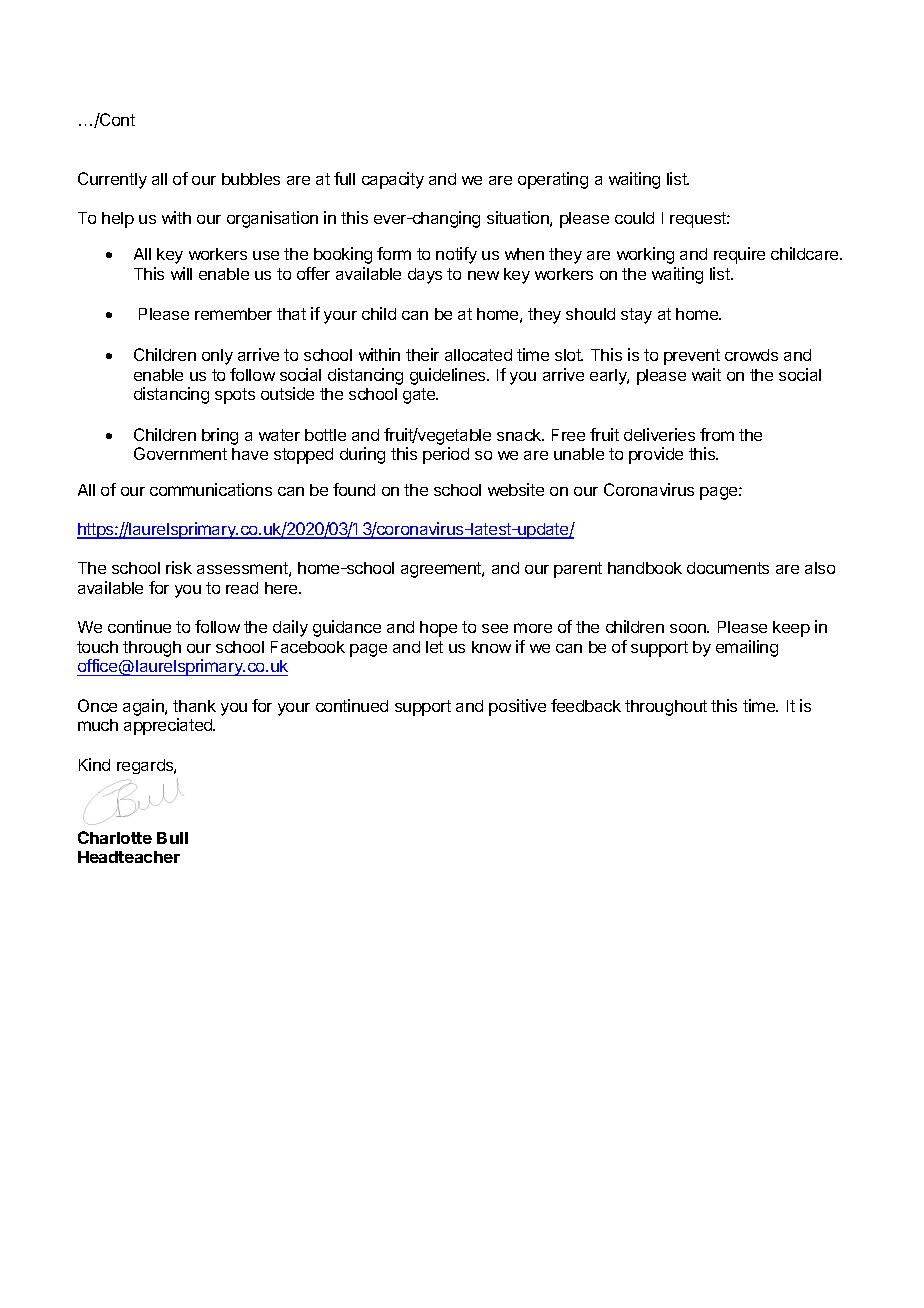  I want to click on positive, so click(517, 707).
